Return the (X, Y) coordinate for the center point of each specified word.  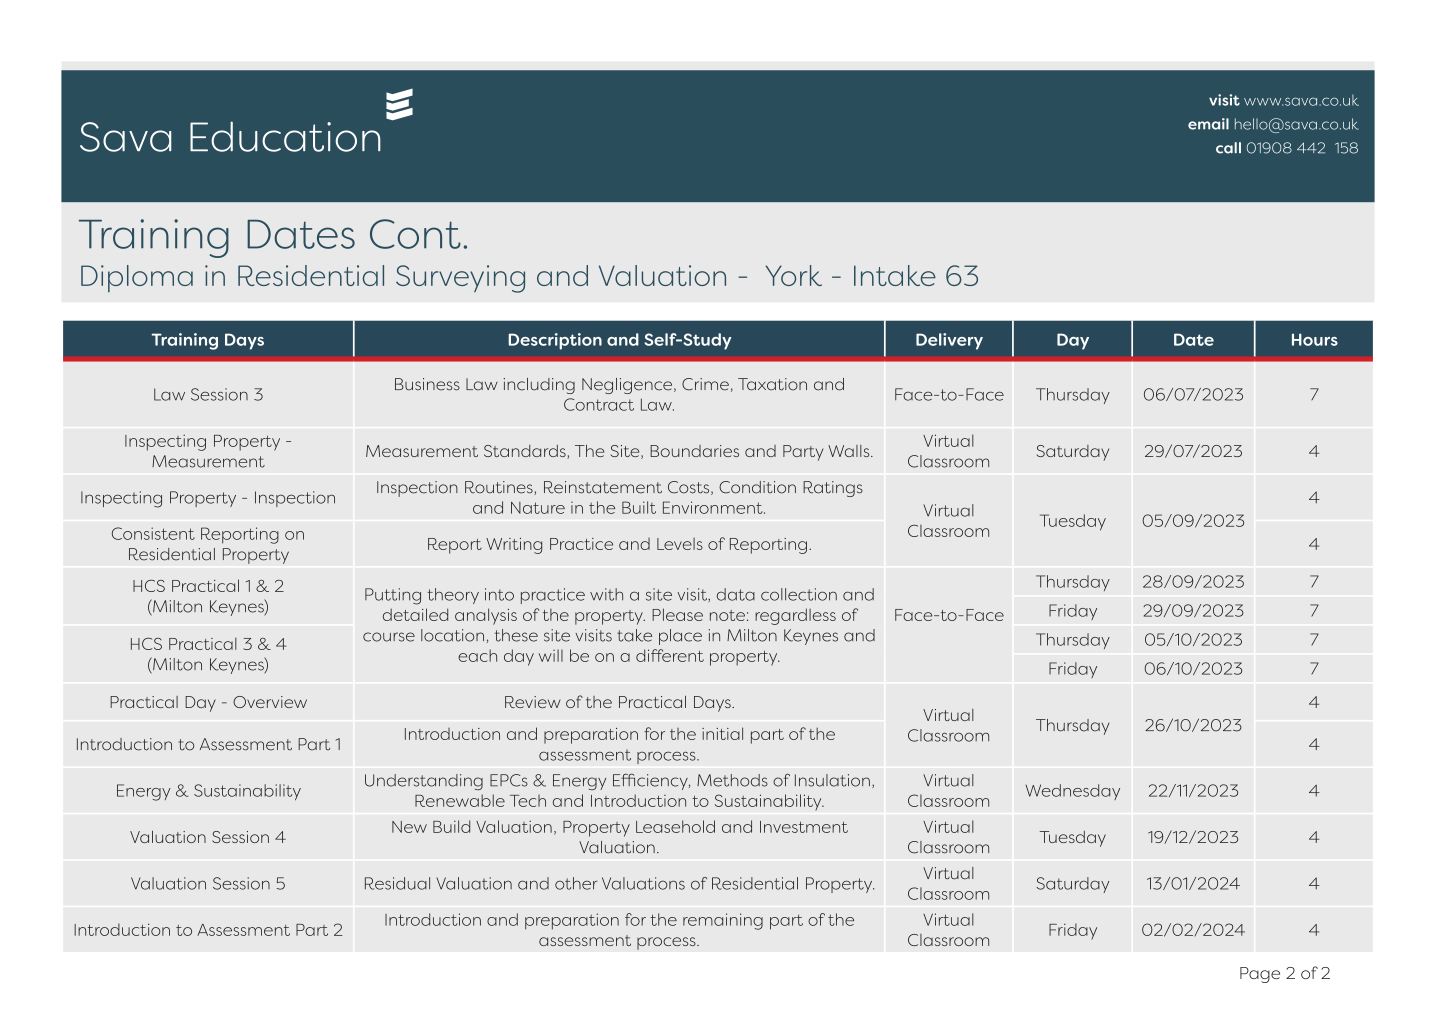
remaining (723, 921)
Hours (1315, 339)
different (670, 655)
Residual (397, 883)
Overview (270, 702)
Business (427, 384)
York (794, 275)
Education (285, 136)
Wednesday (1072, 792)
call (1228, 148)
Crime (705, 384)
